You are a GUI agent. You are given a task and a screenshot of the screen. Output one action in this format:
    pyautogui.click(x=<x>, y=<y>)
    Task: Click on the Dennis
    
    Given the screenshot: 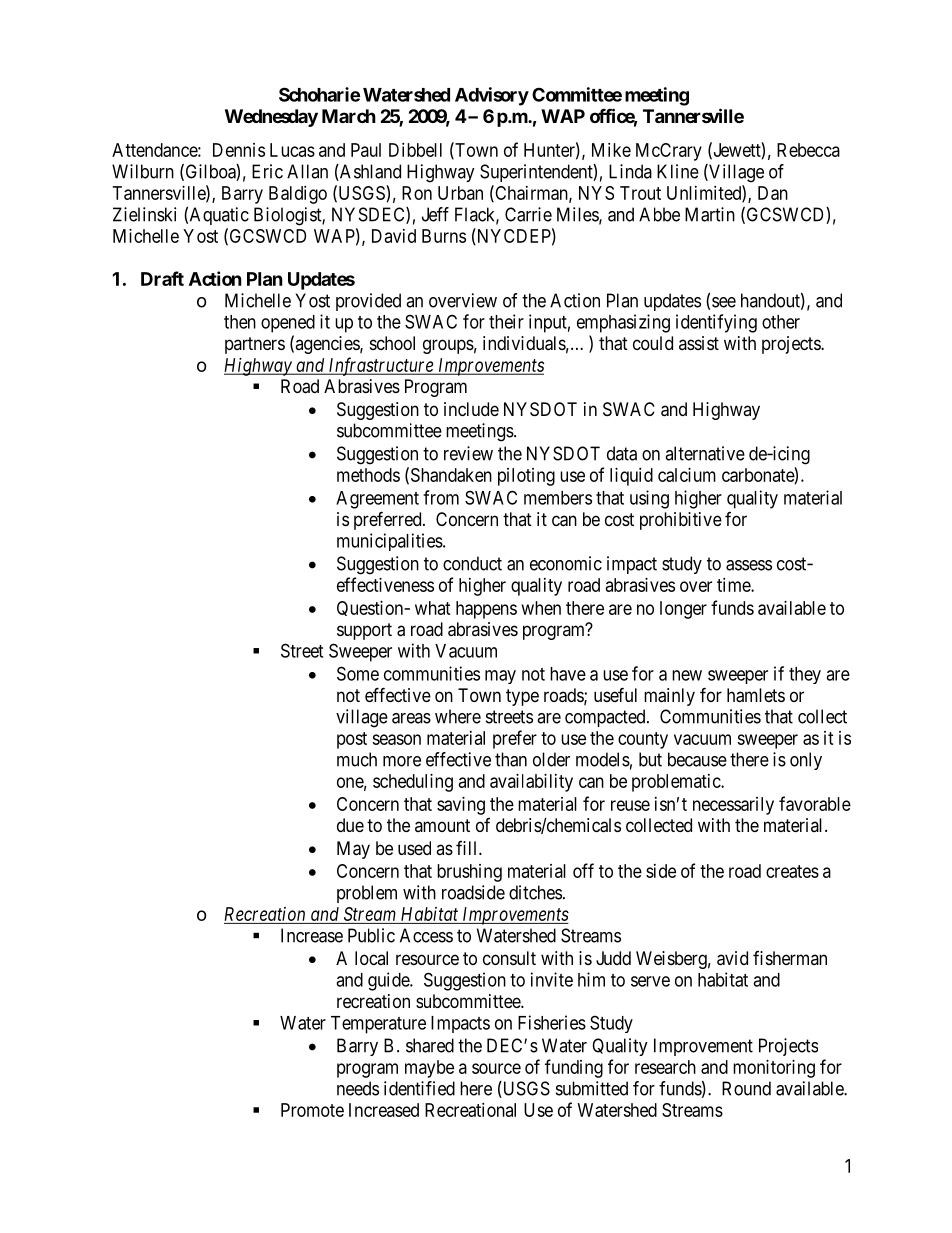 What is the action you would take?
    pyautogui.click(x=239, y=150)
